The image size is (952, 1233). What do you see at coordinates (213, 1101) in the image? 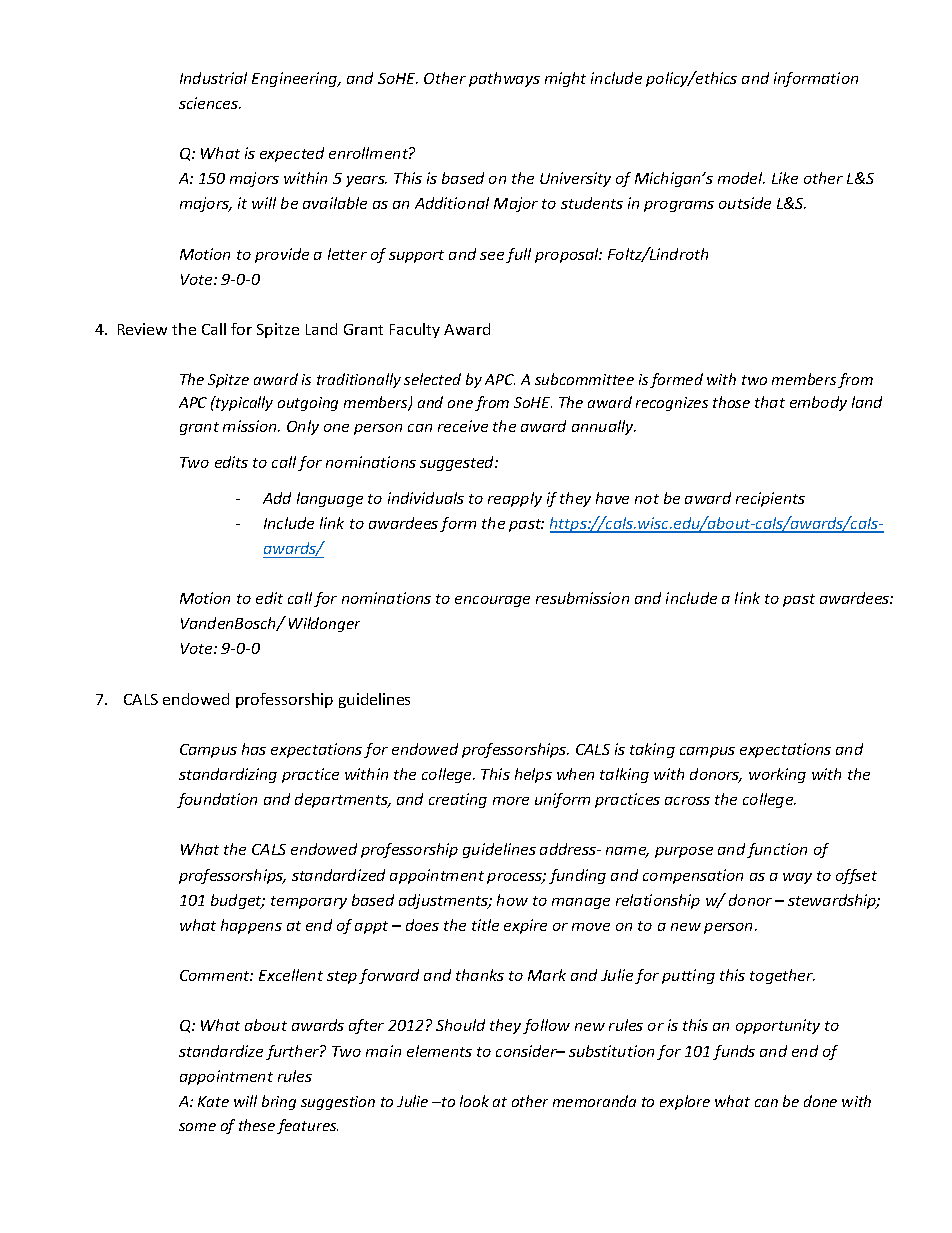
I see `Kate` at bounding box center [213, 1101].
